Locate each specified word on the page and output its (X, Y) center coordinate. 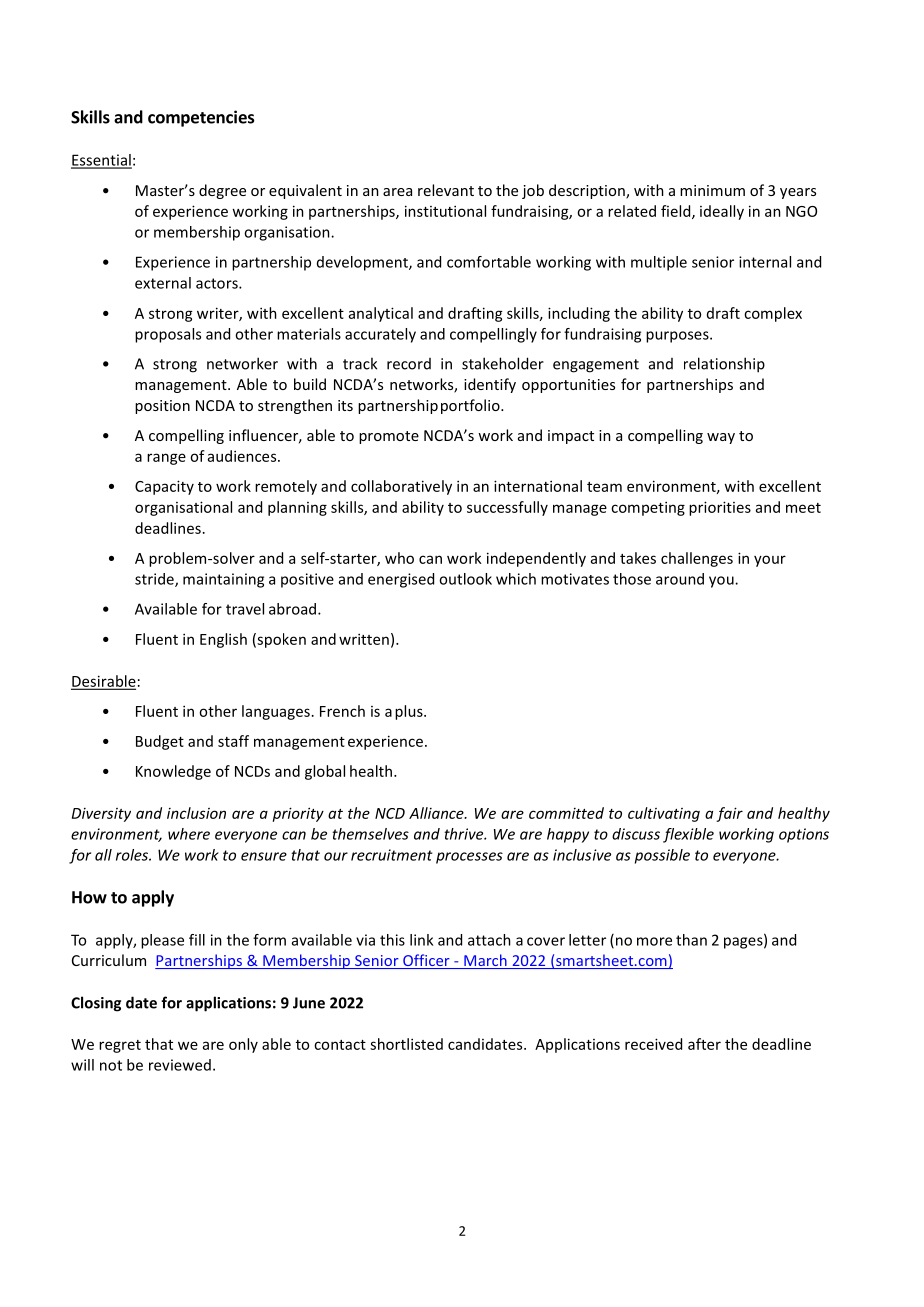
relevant (446, 190)
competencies (201, 118)
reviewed (180, 1065)
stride (155, 580)
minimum (712, 190)
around (680, 579)
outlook (465, 579)
